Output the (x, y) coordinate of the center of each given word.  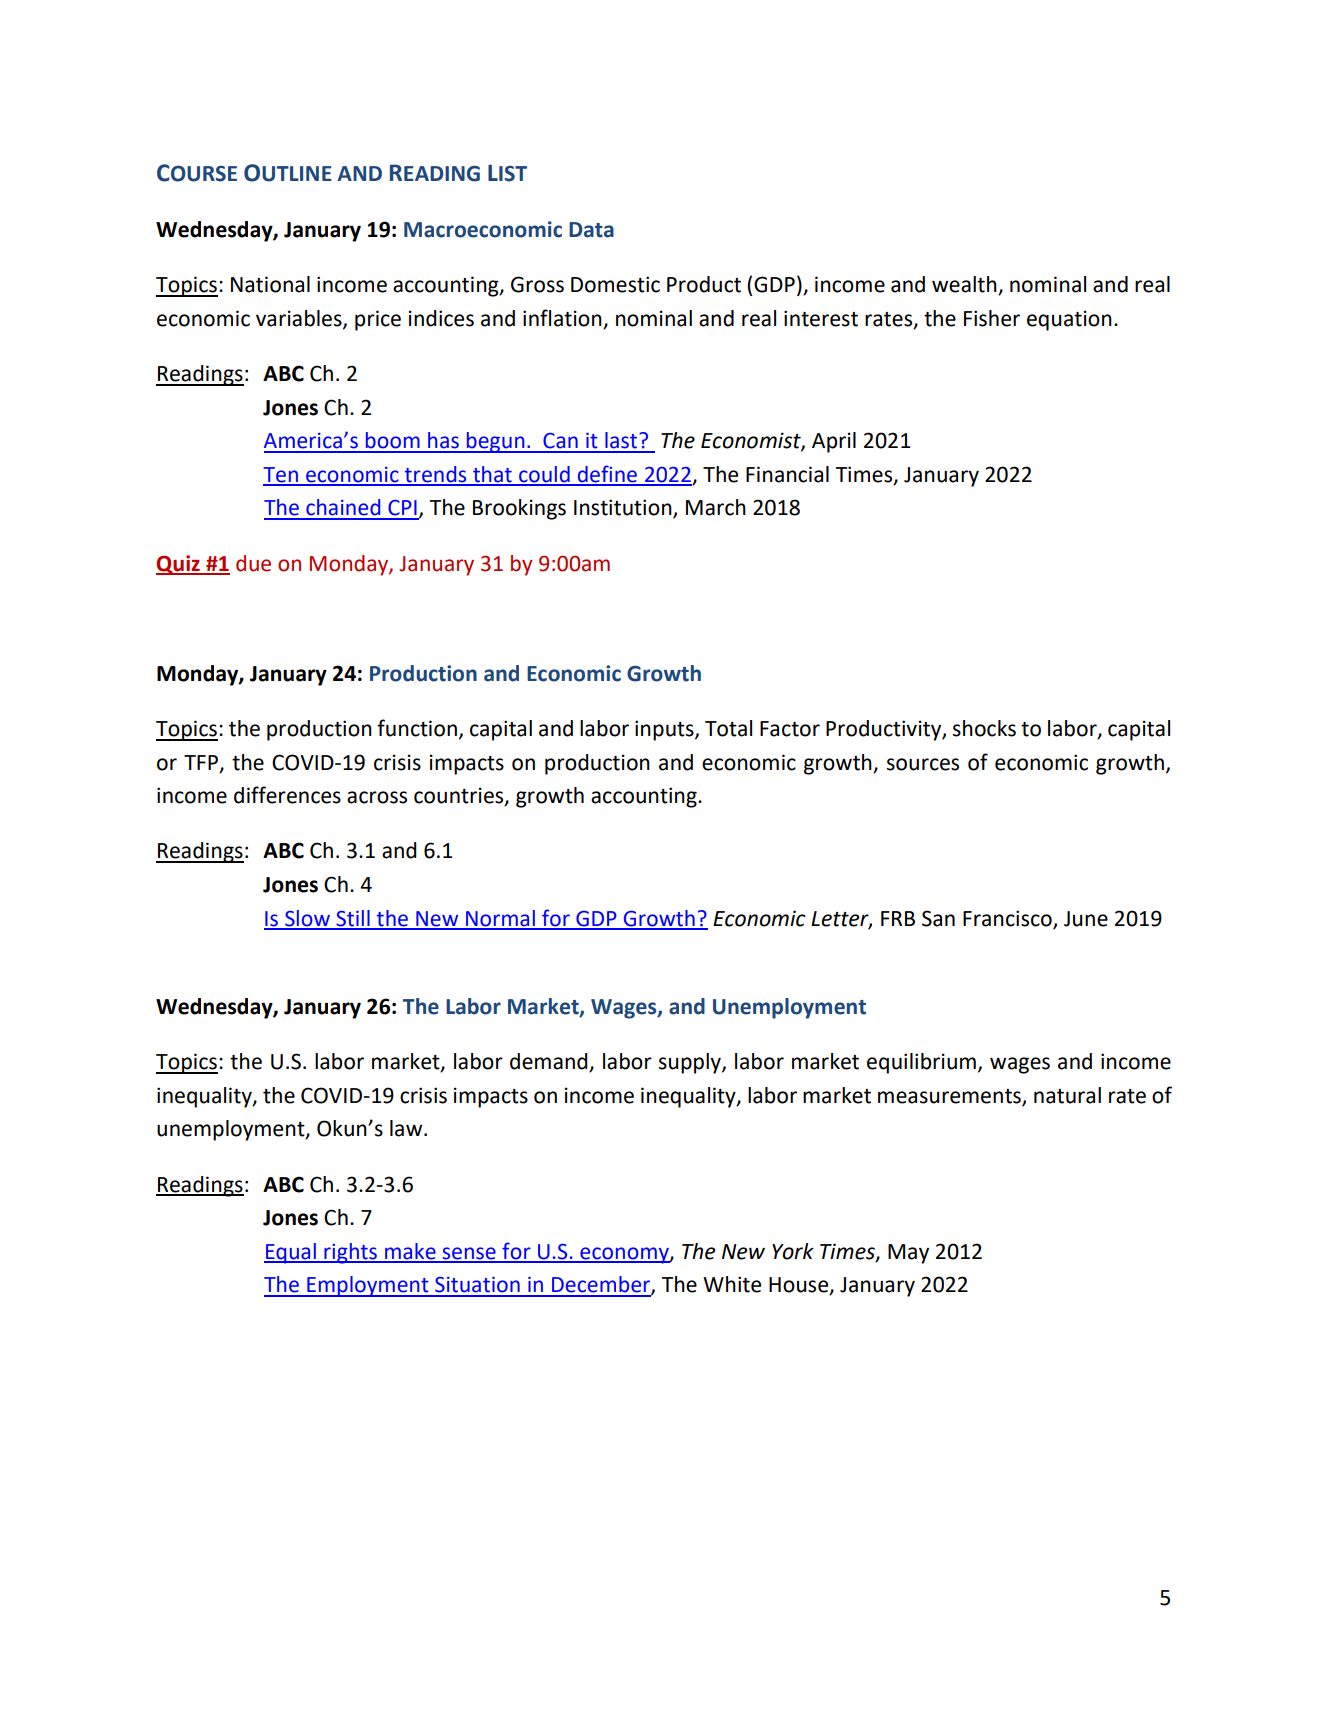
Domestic (615, 284)
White (732, 1284)
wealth (965, 285)
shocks (984, 728)
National (270, 284)
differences (287, 795)
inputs (665, 730)
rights (350, 1253)
